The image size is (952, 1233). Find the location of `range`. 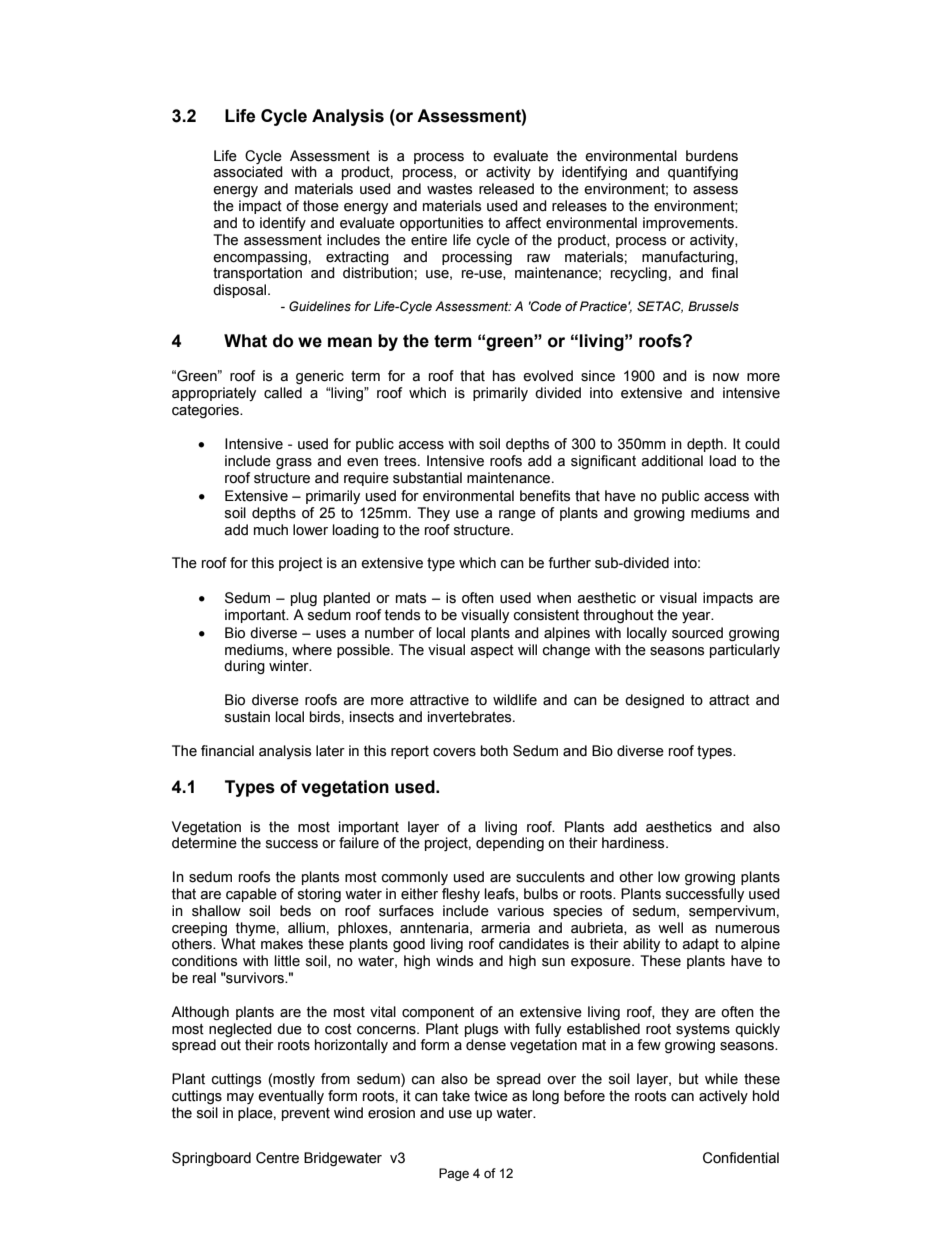

range is located at coordinates (517, 516).
